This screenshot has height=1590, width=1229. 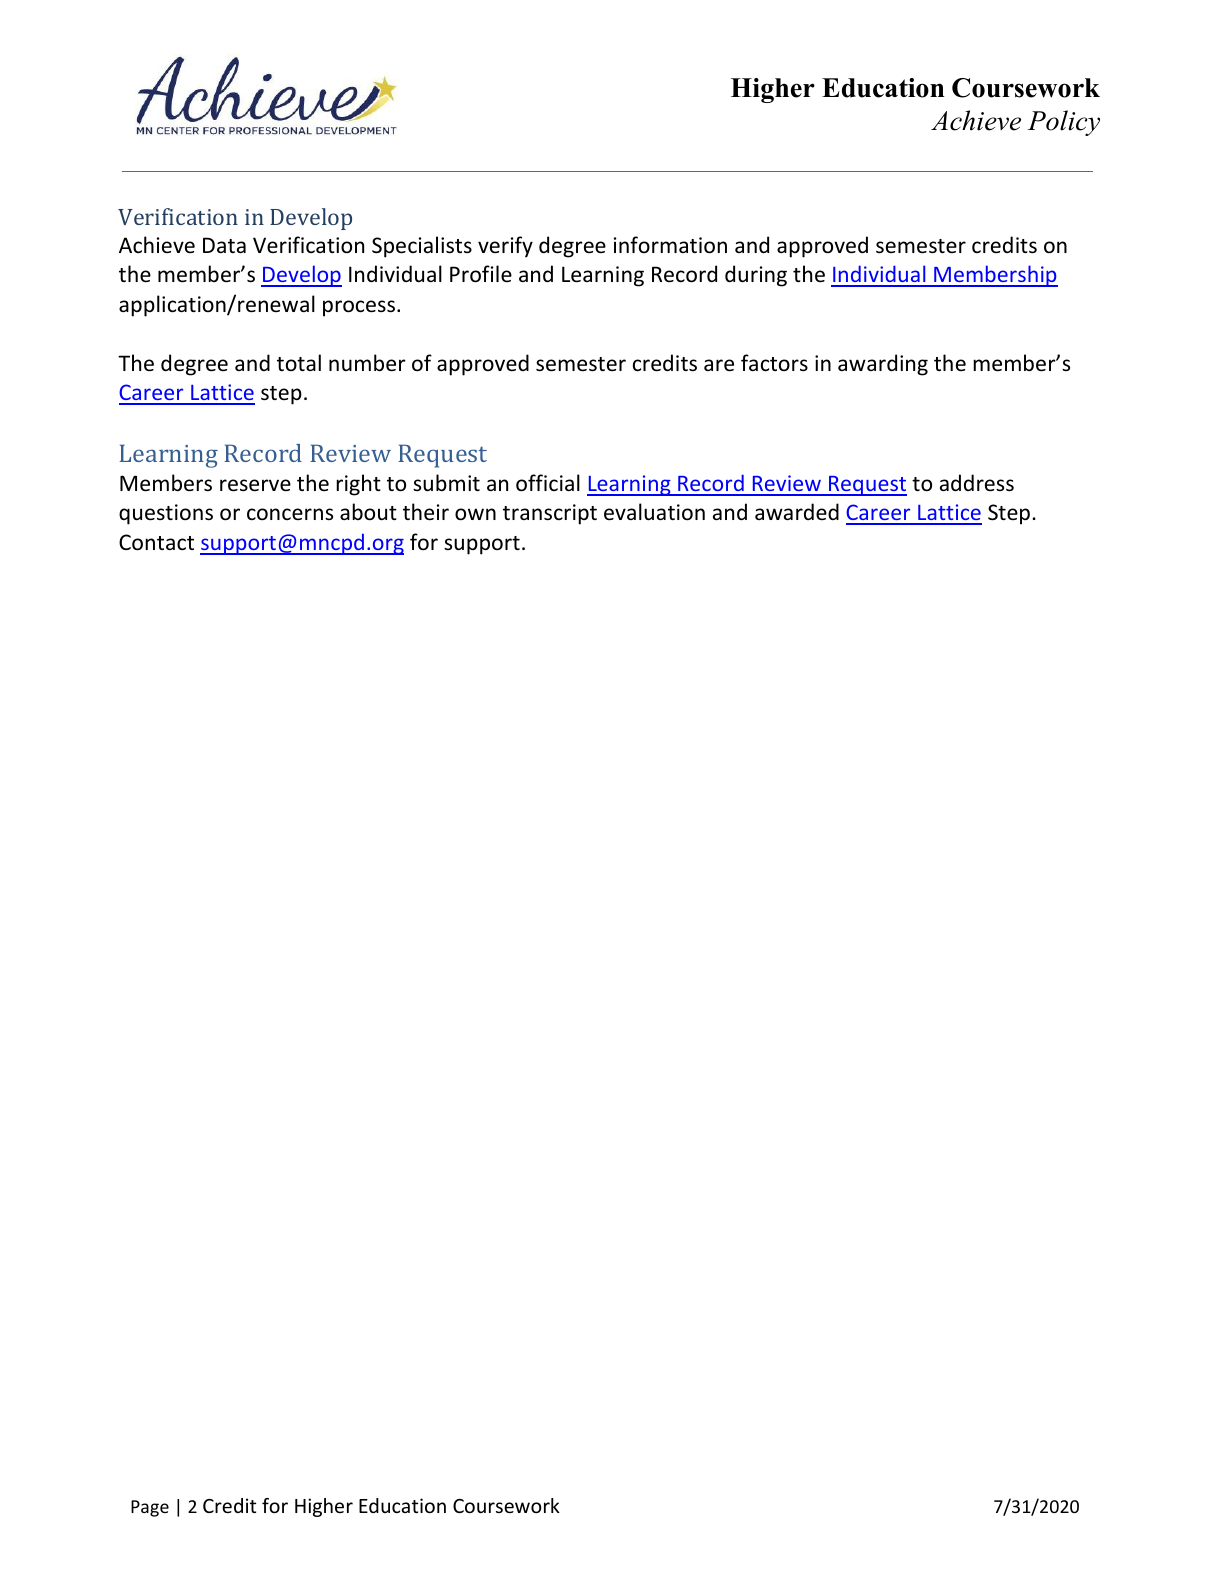 What do you see at coordinates (156, 542) in the screenshot?
I see `Contact` at bounding box center [156, 542].
